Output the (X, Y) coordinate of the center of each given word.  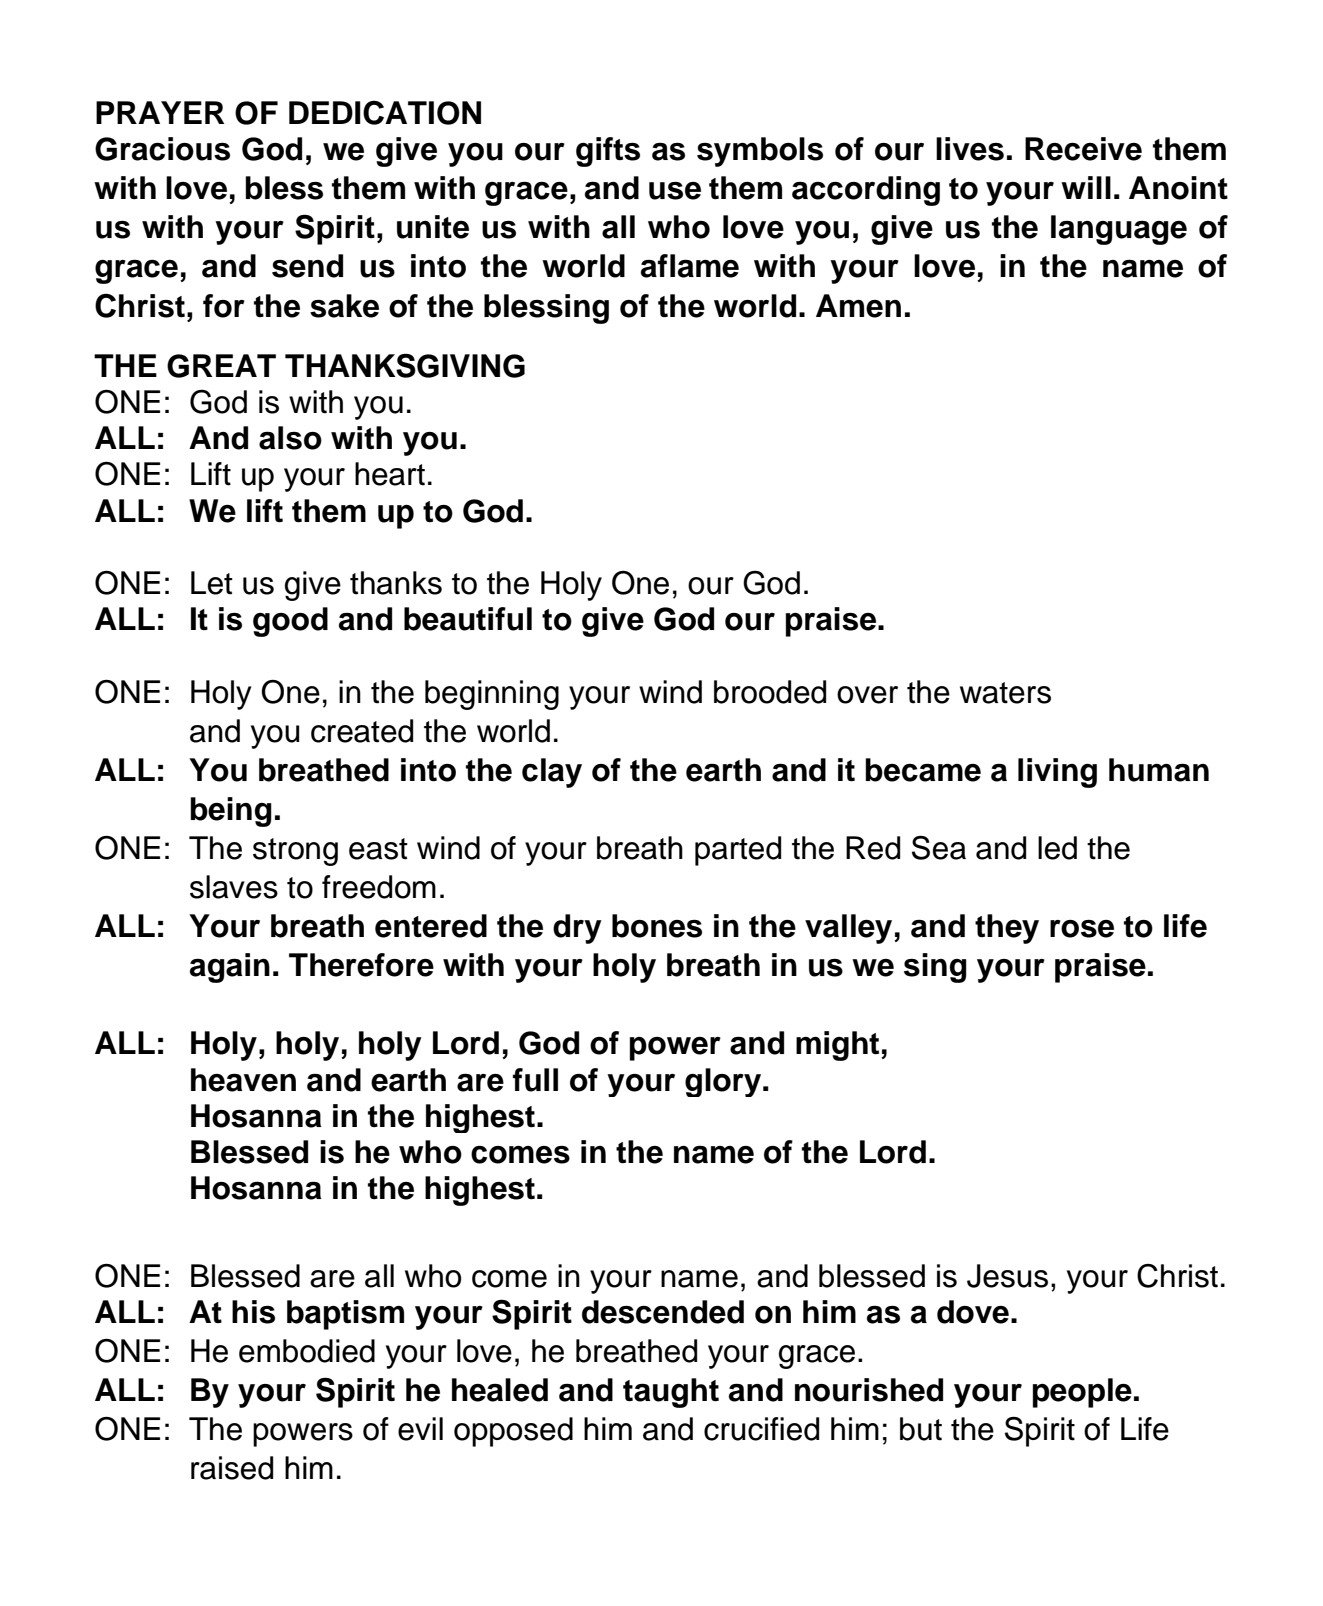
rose (1082, 929)
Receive (1083, 149)
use (675, 191)
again (230, 968)
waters (1005, 693)
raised (232, 1468)
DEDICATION (385, 112)
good (290, 622)
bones (657, 926)
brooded (770, 692)
